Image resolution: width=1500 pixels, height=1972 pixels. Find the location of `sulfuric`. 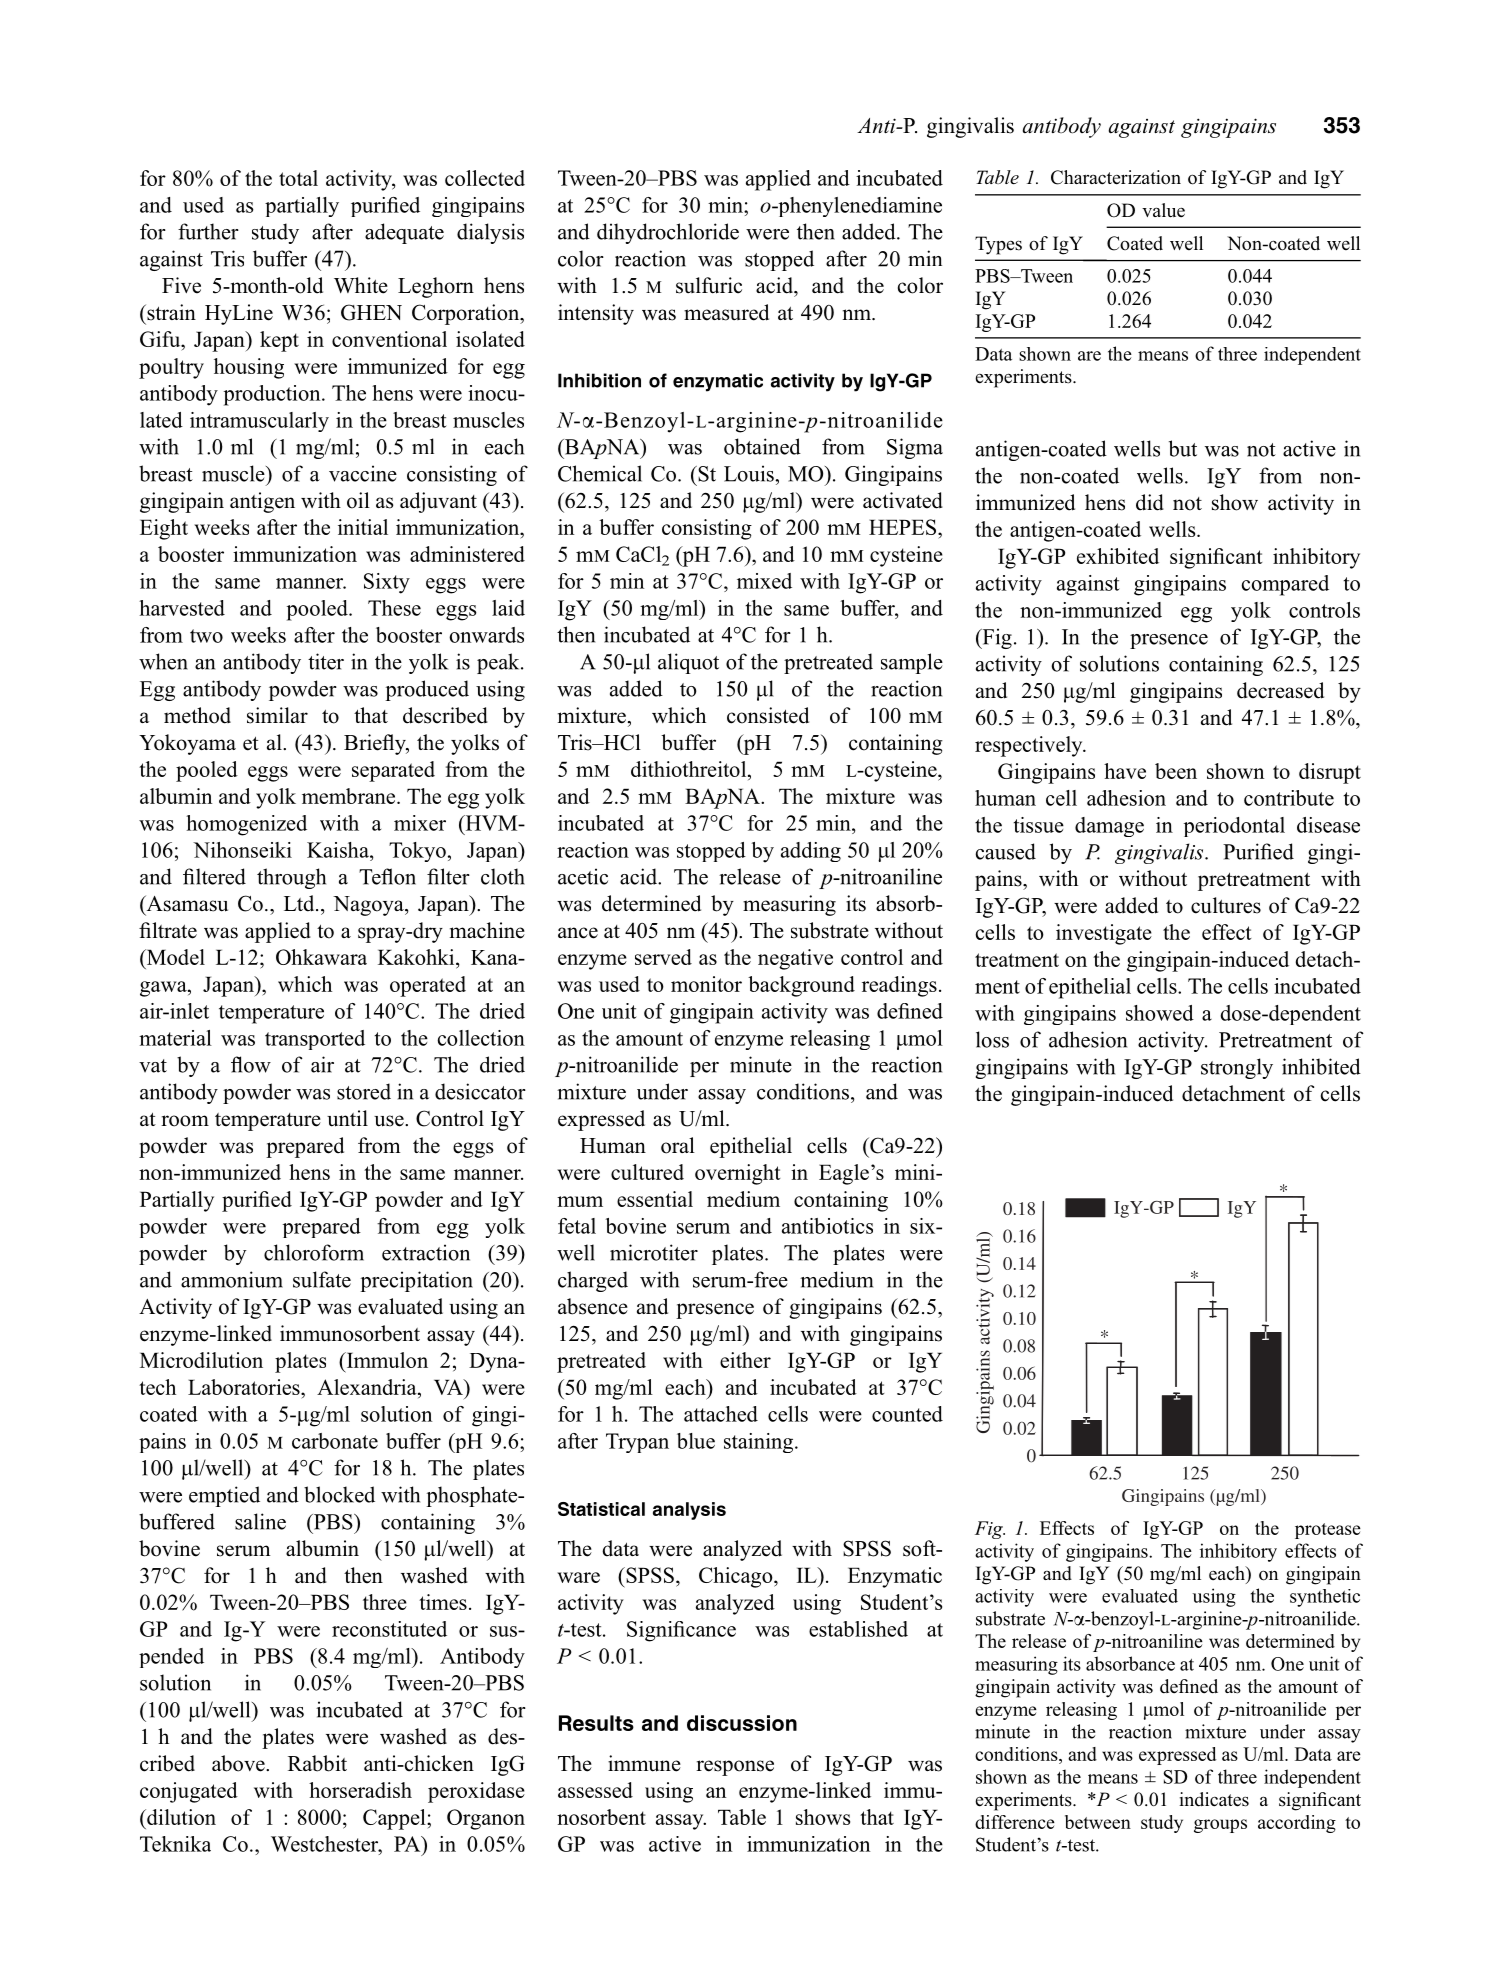

sulfuric is located at coordinates (709, 285).
